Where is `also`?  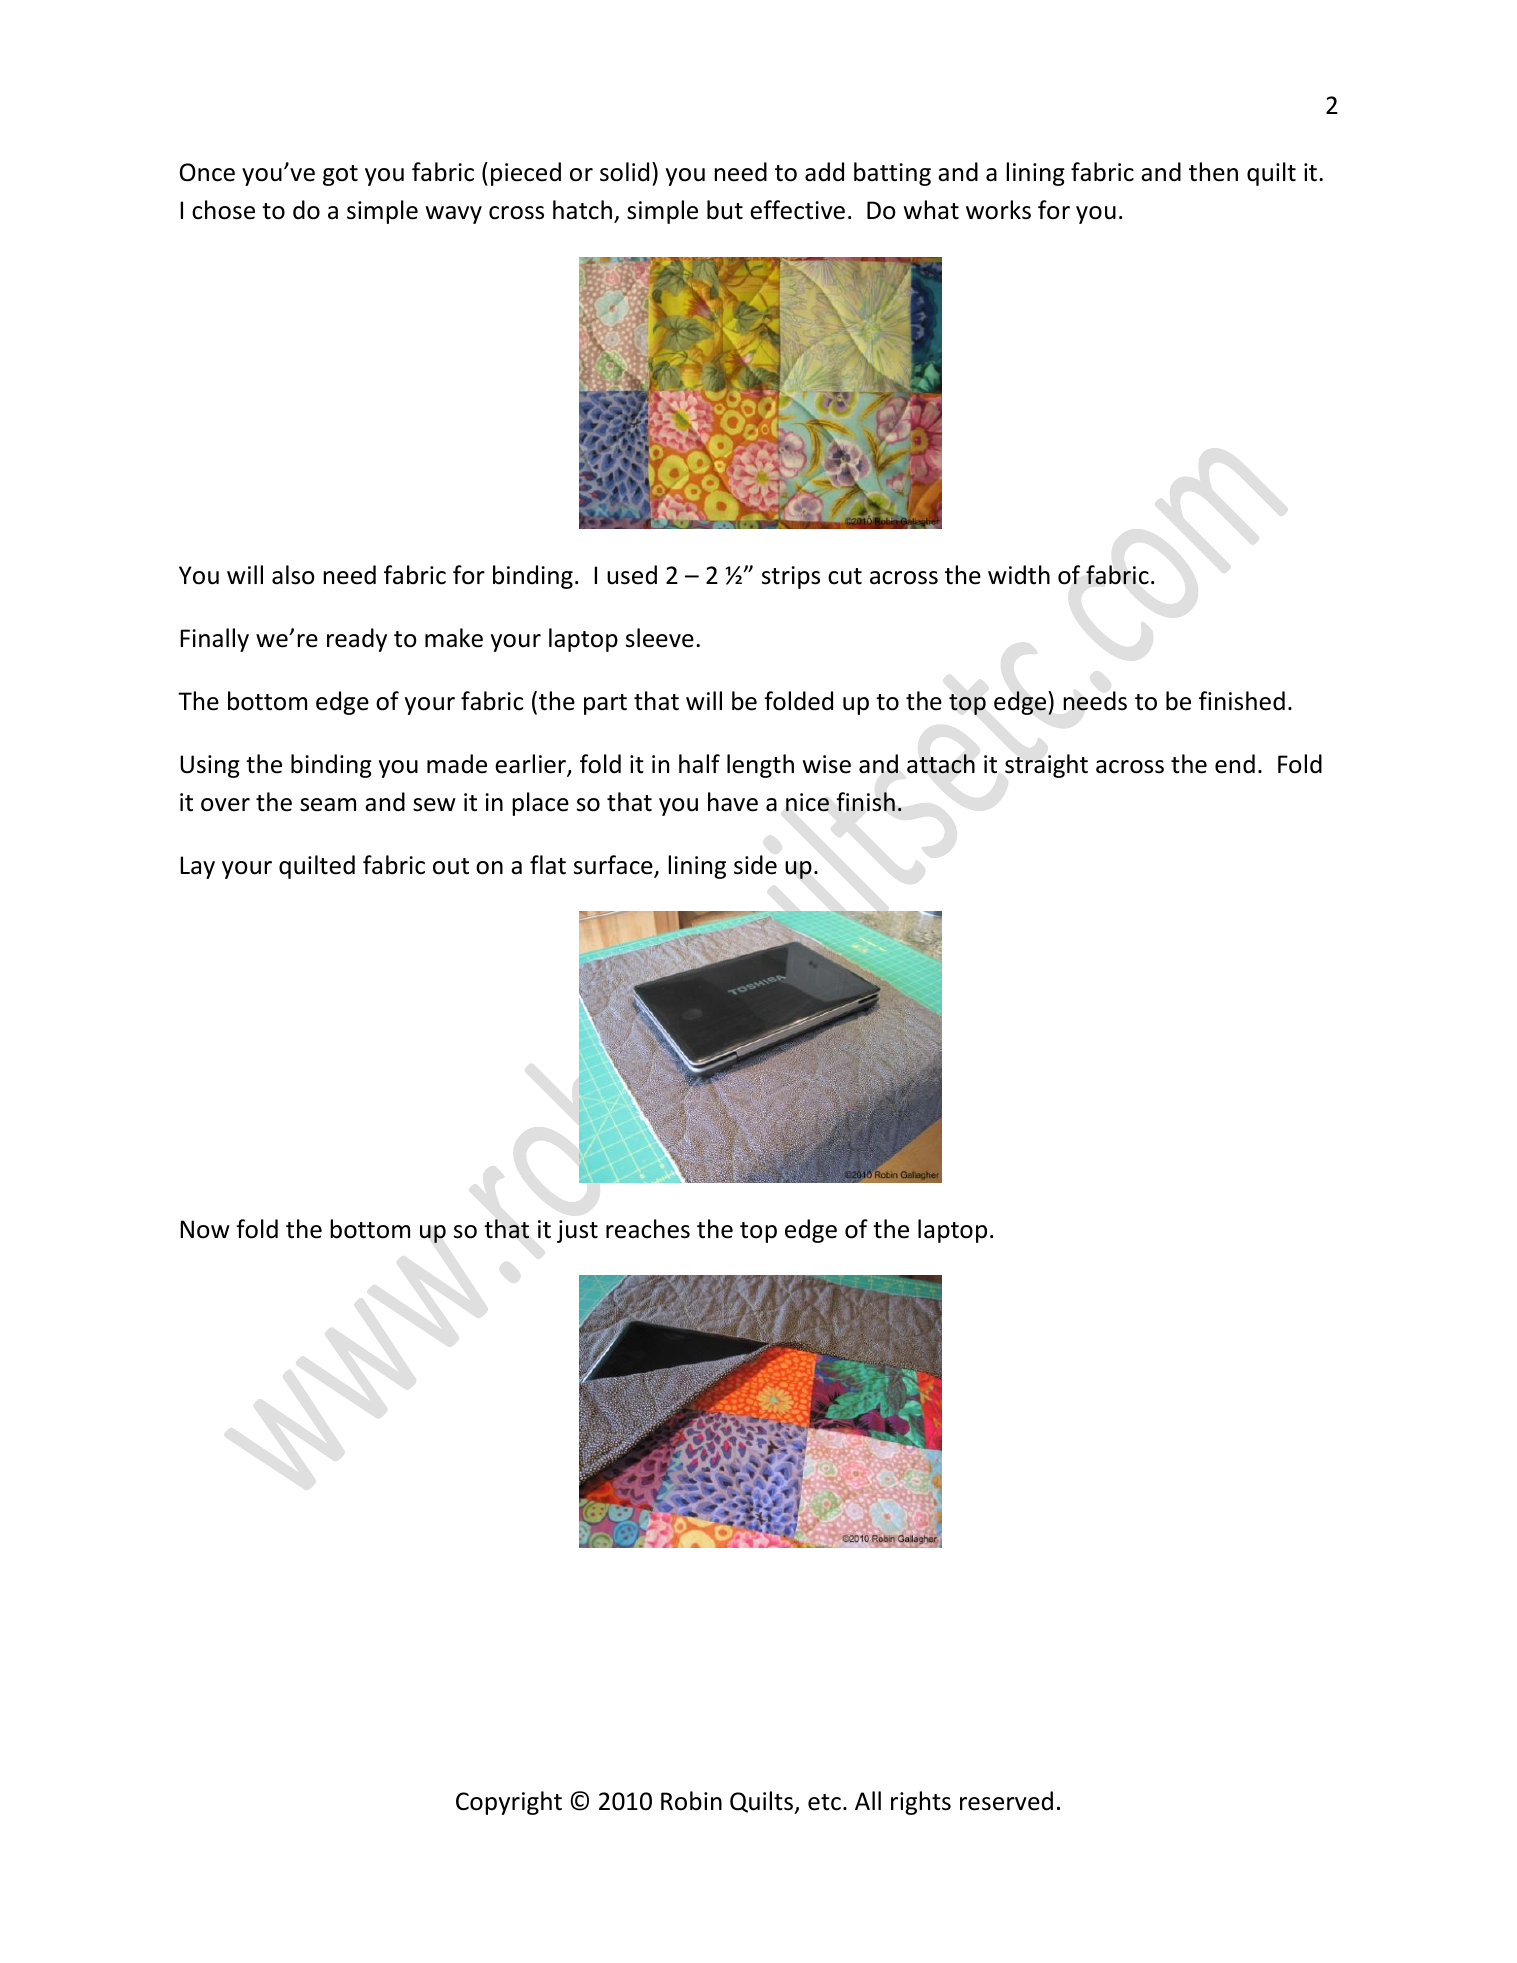
also is located at coordinates (293, 575).
